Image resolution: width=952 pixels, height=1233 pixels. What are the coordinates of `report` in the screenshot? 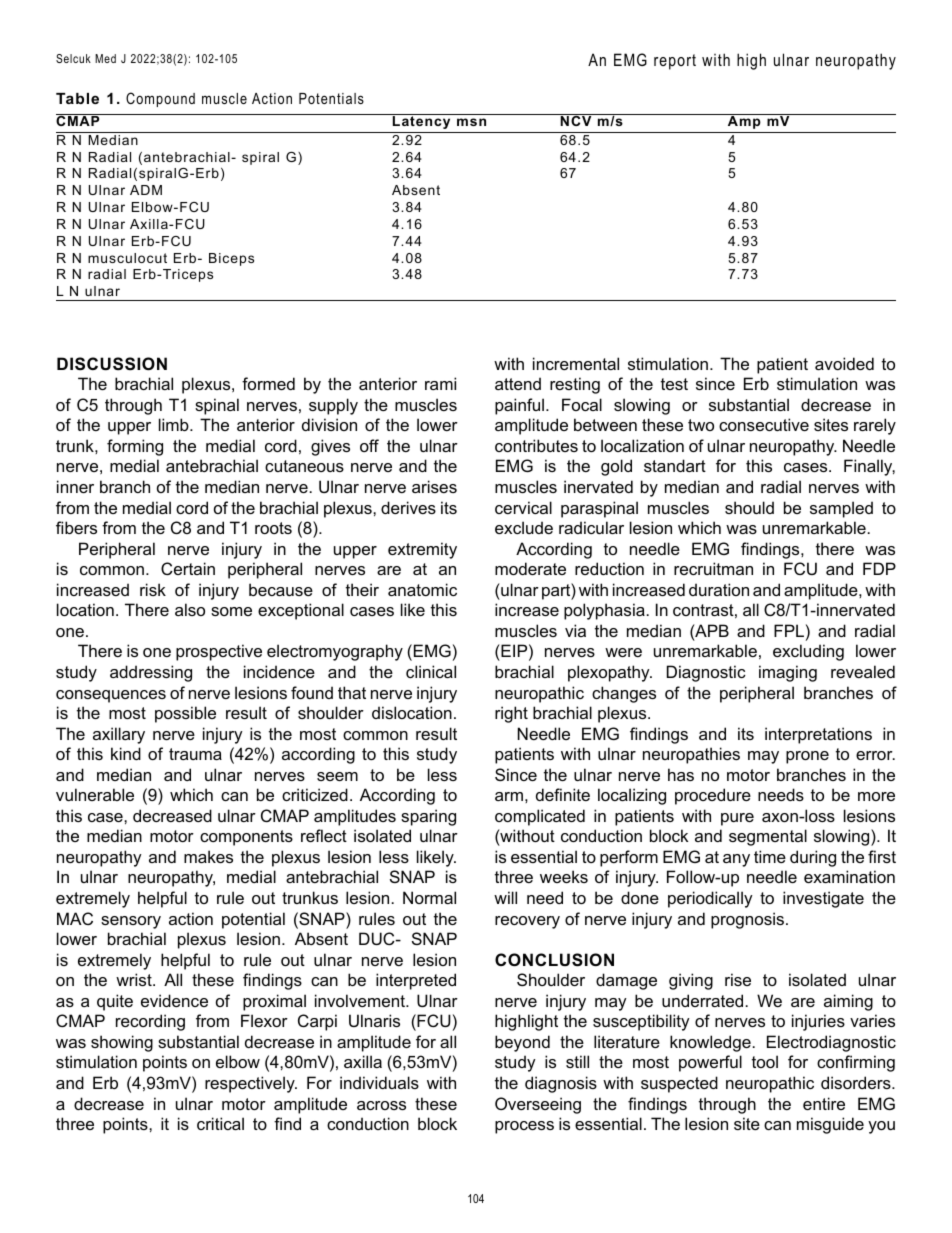 It's located at (675, 62).
